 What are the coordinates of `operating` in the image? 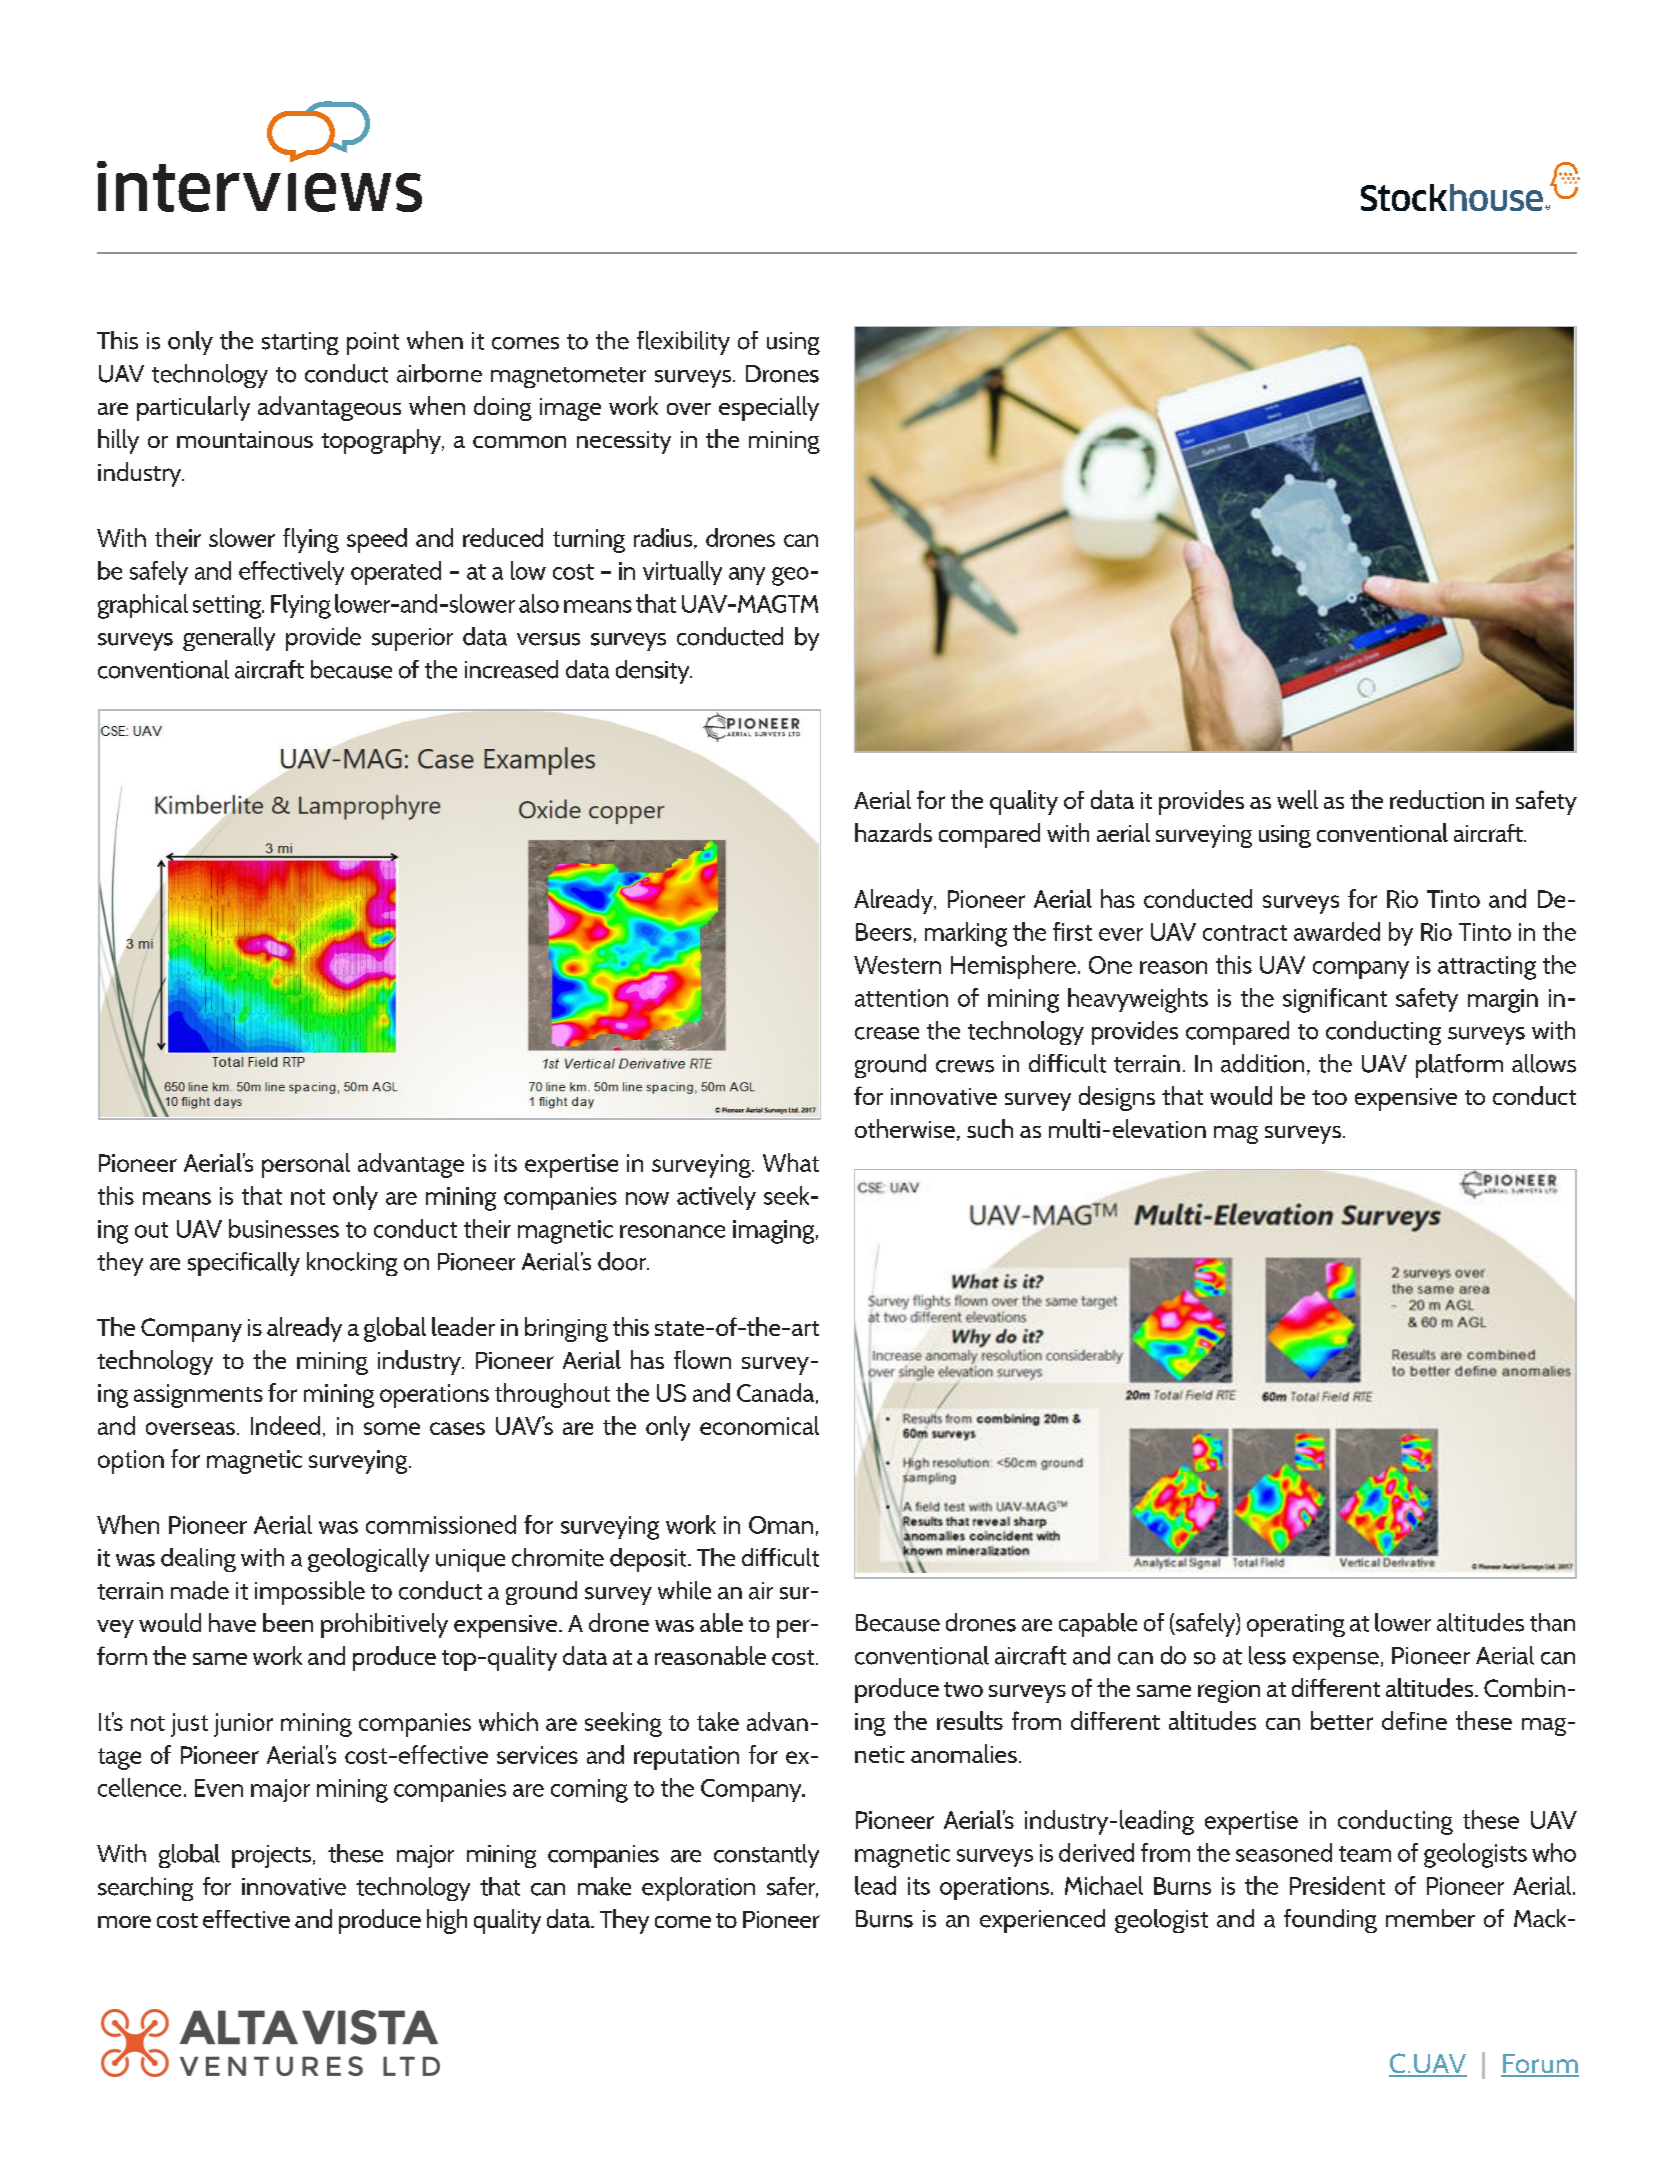 It's located at (1296, 1625).
